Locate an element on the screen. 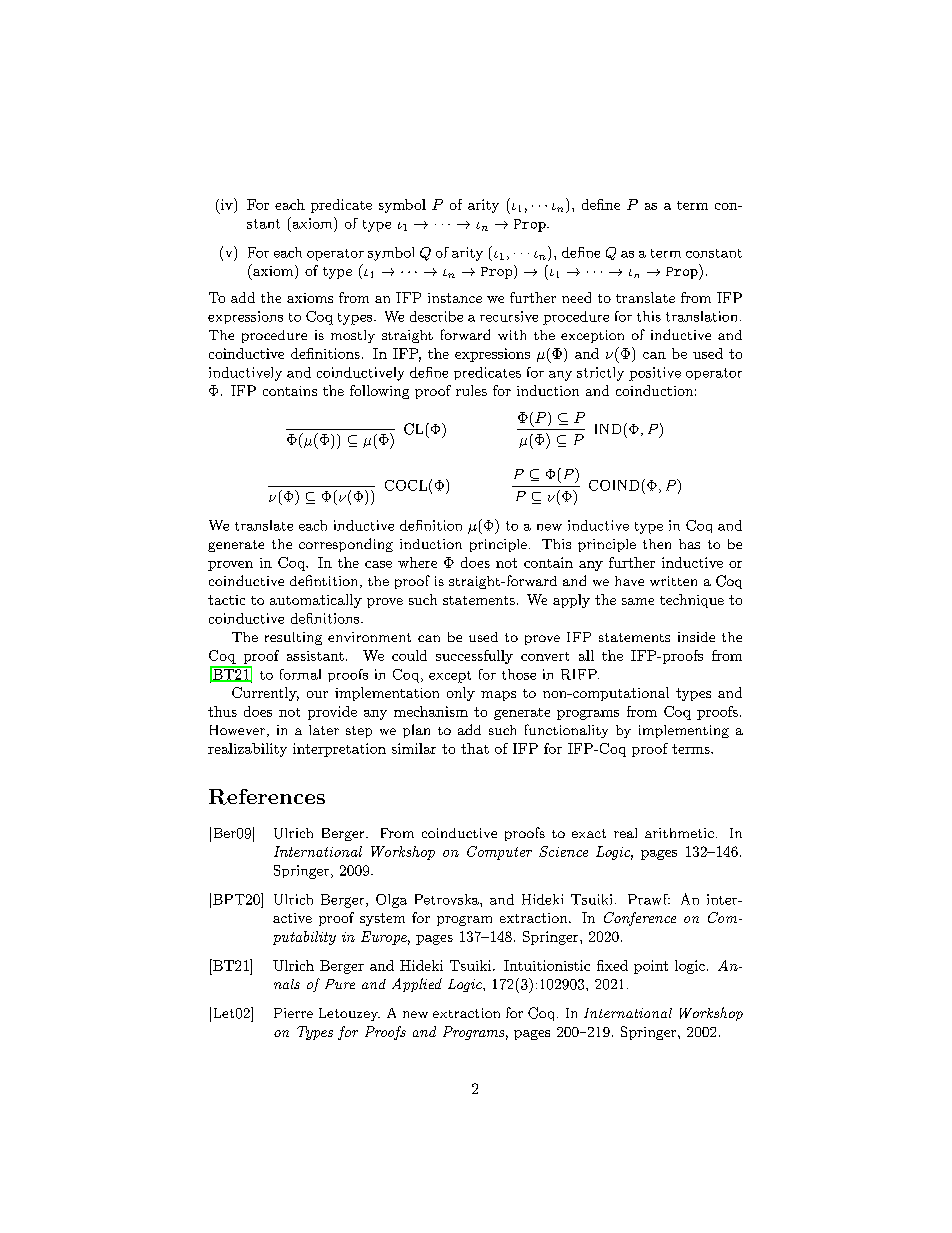  corresponding is located at coordinates (346, 545).
